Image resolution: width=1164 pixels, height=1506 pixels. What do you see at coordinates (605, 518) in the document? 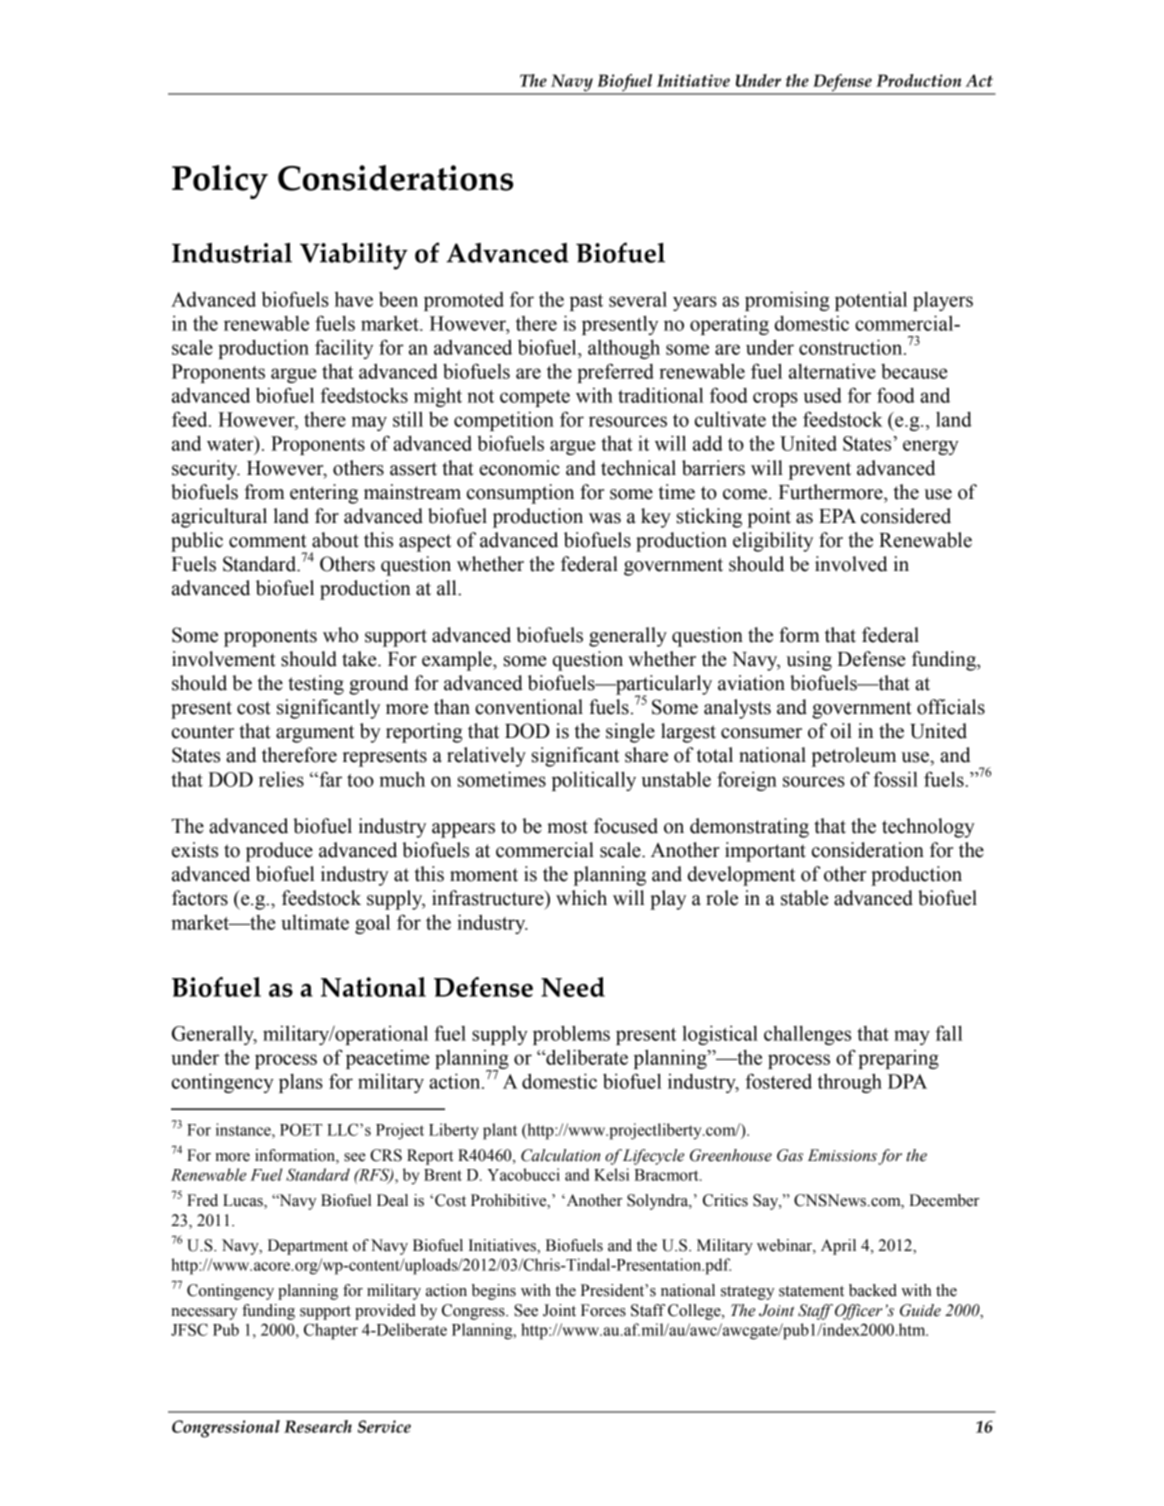
I see `was` at bounding box center [605, 518].
